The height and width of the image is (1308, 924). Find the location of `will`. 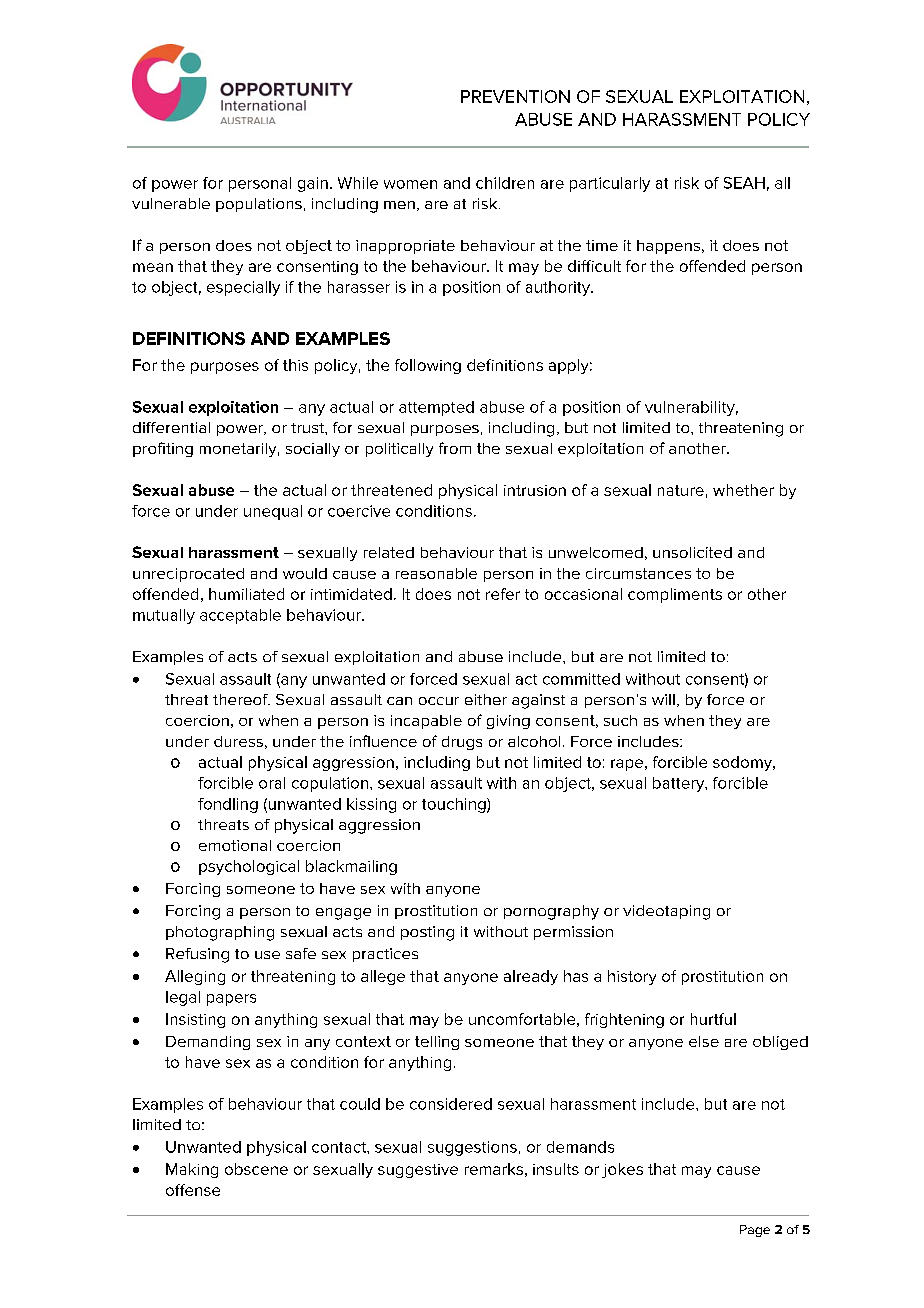

will is located at coordinates (663, 699).
